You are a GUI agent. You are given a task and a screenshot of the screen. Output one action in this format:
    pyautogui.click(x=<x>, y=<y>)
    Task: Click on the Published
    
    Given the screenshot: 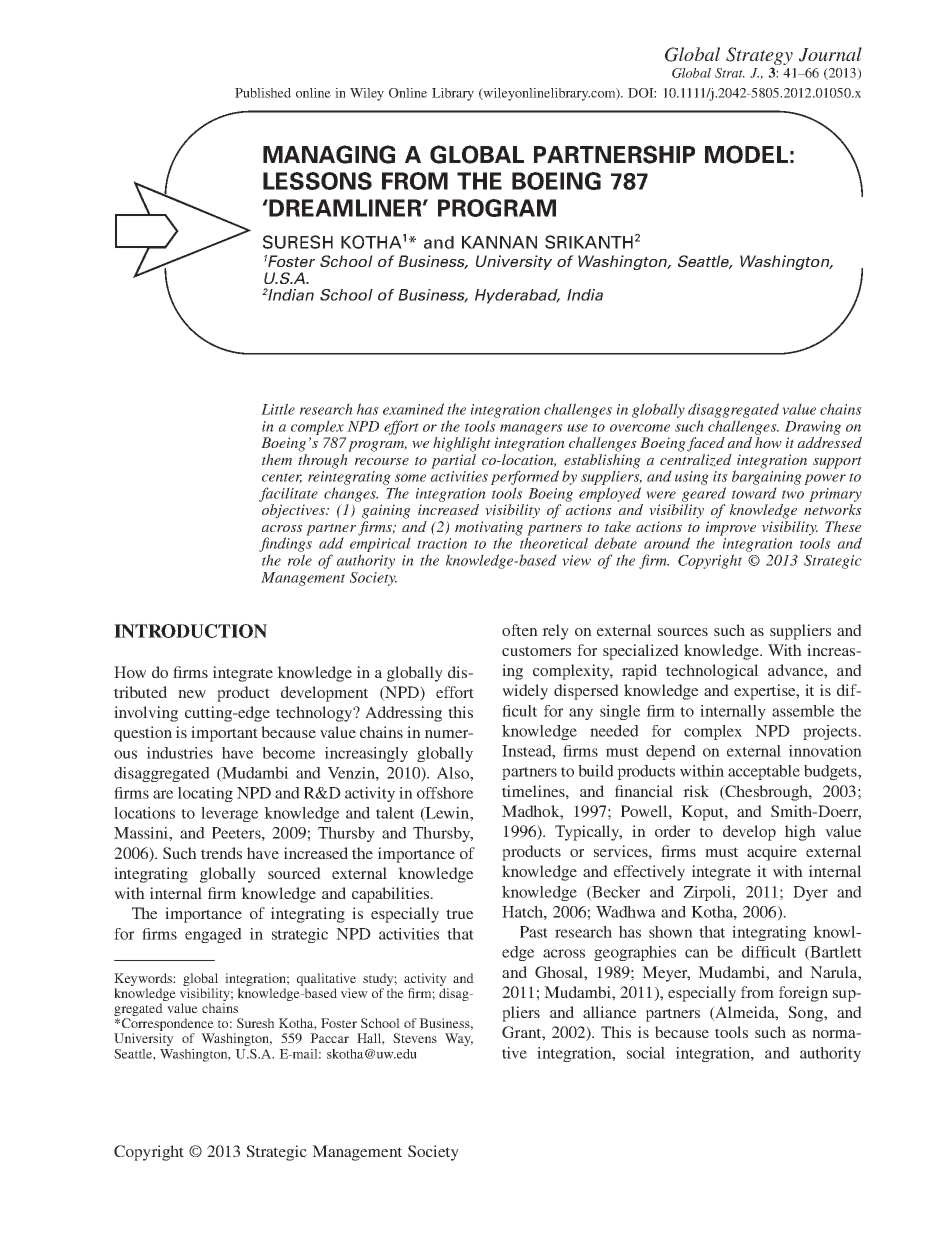 What is the action you would take?
    pyautogui.click(x=263, y=93)
